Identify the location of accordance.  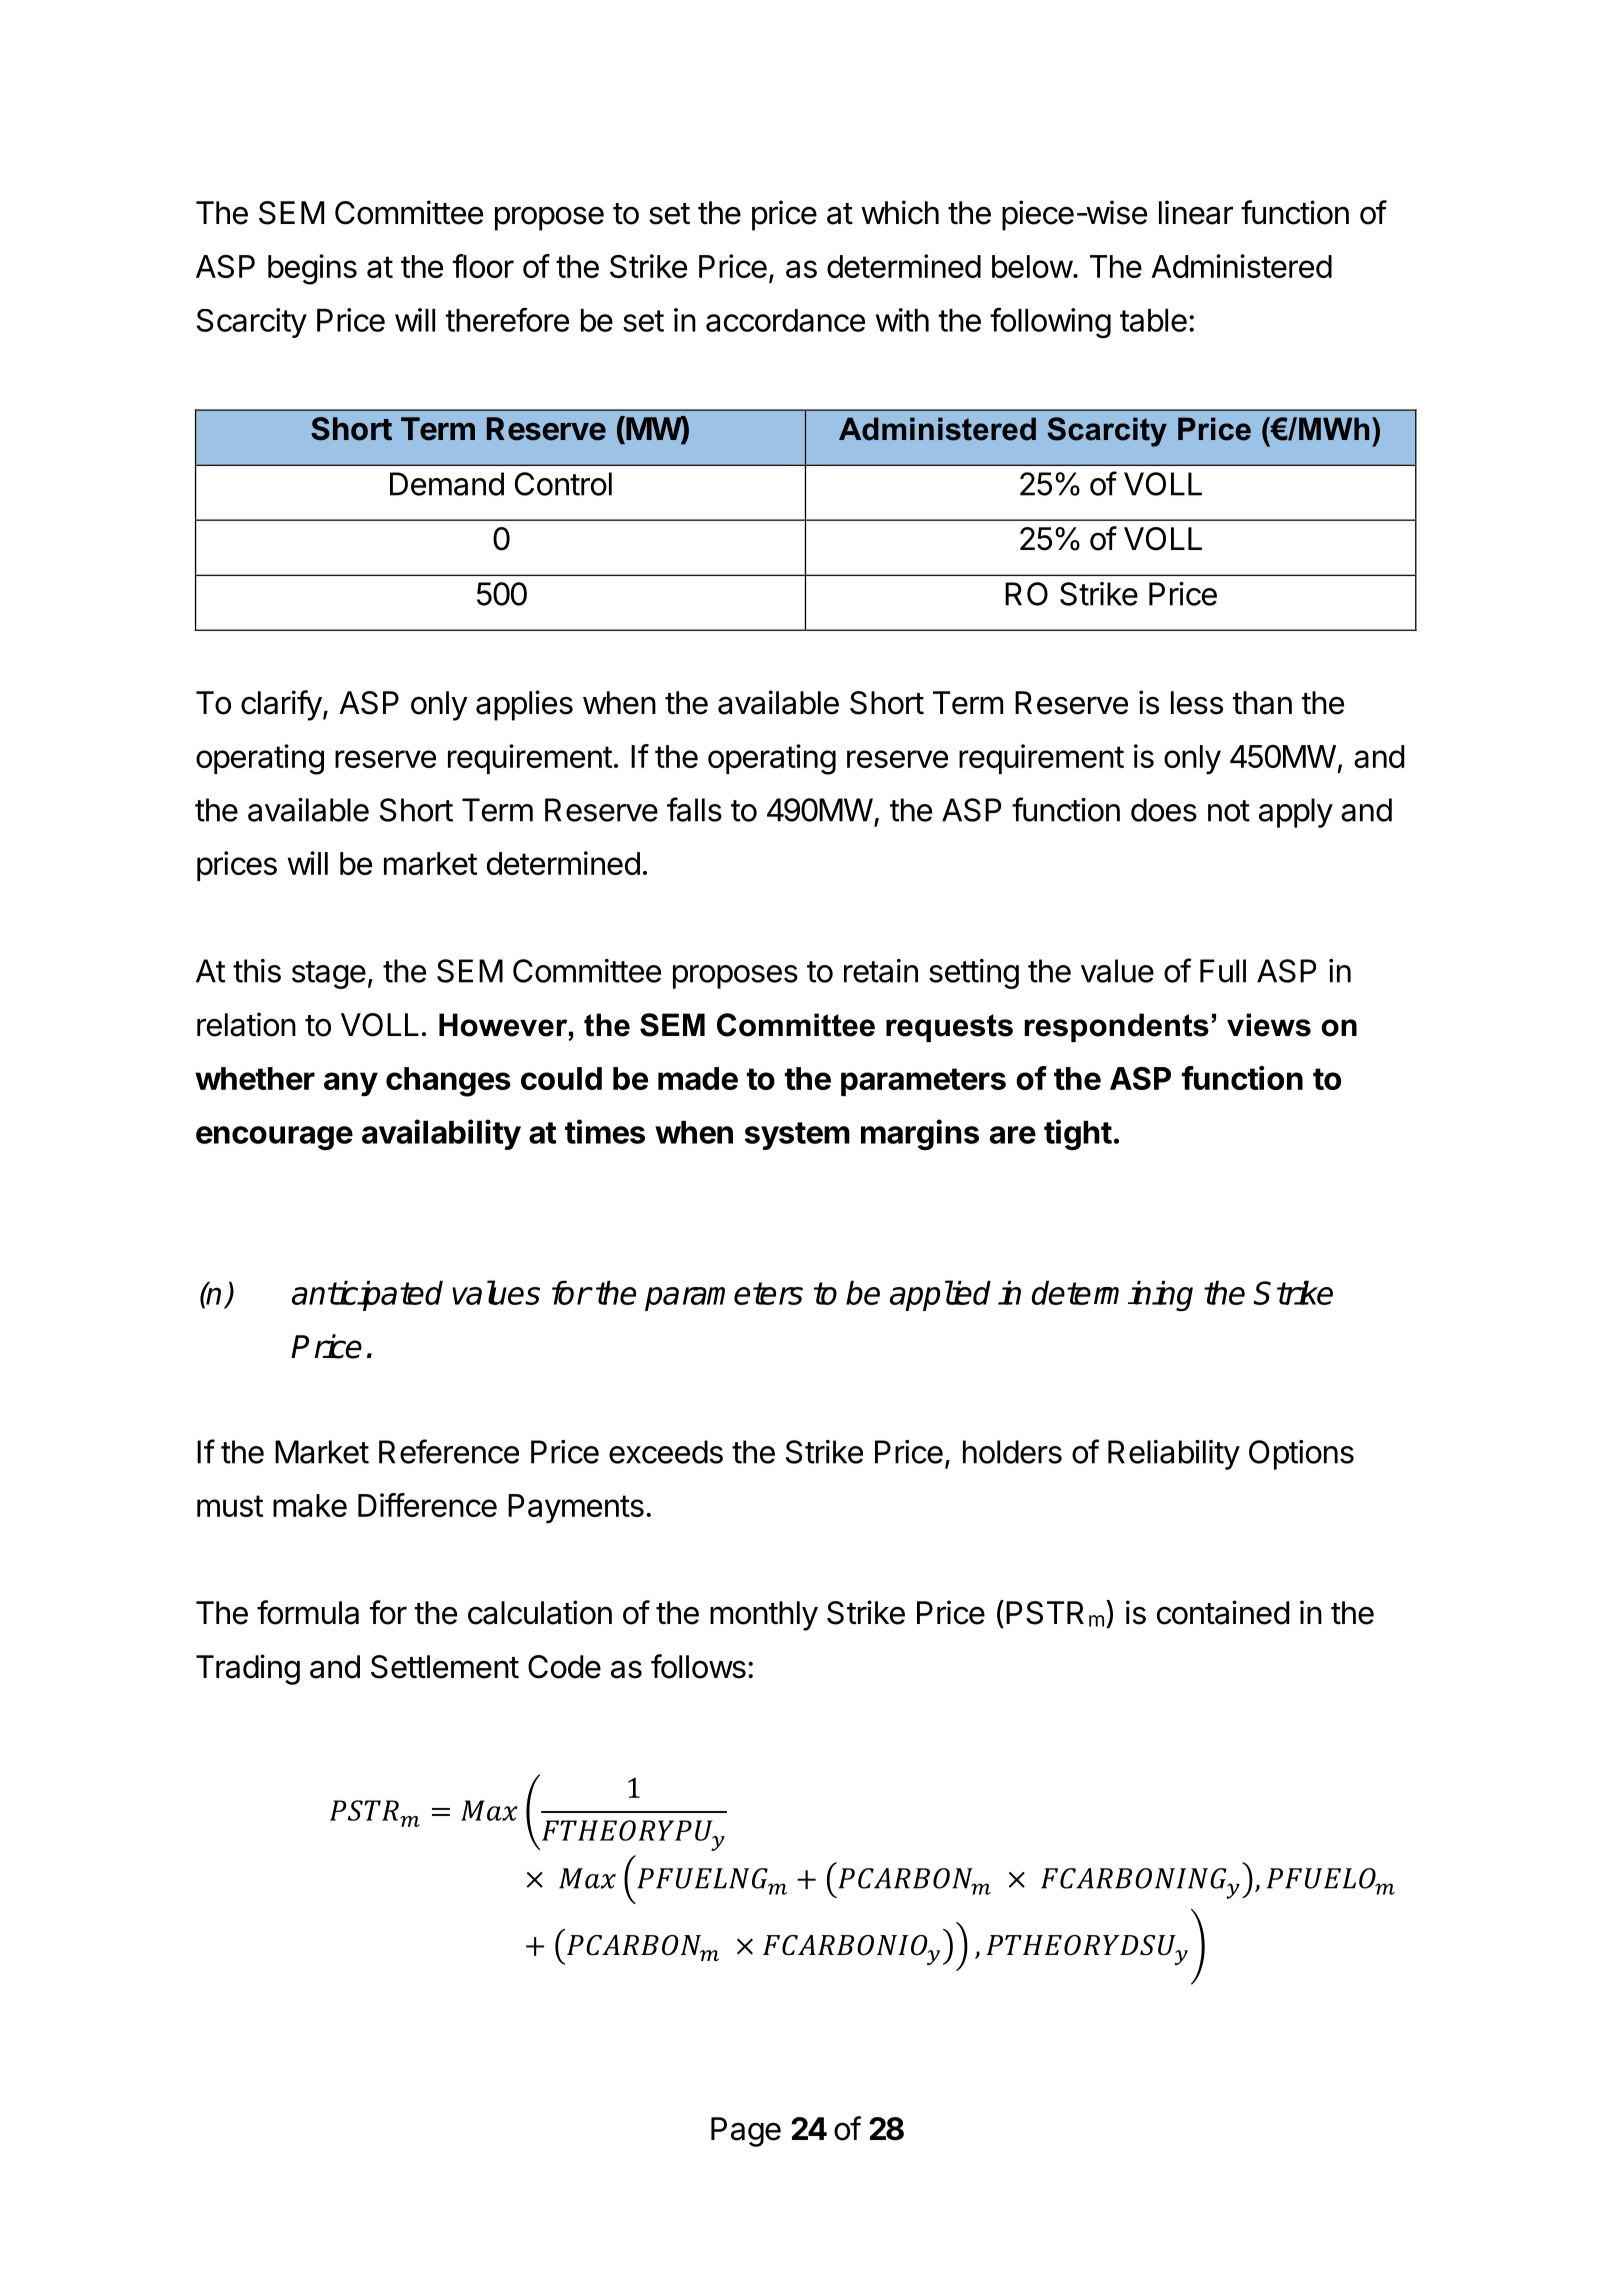
(785, 320).
